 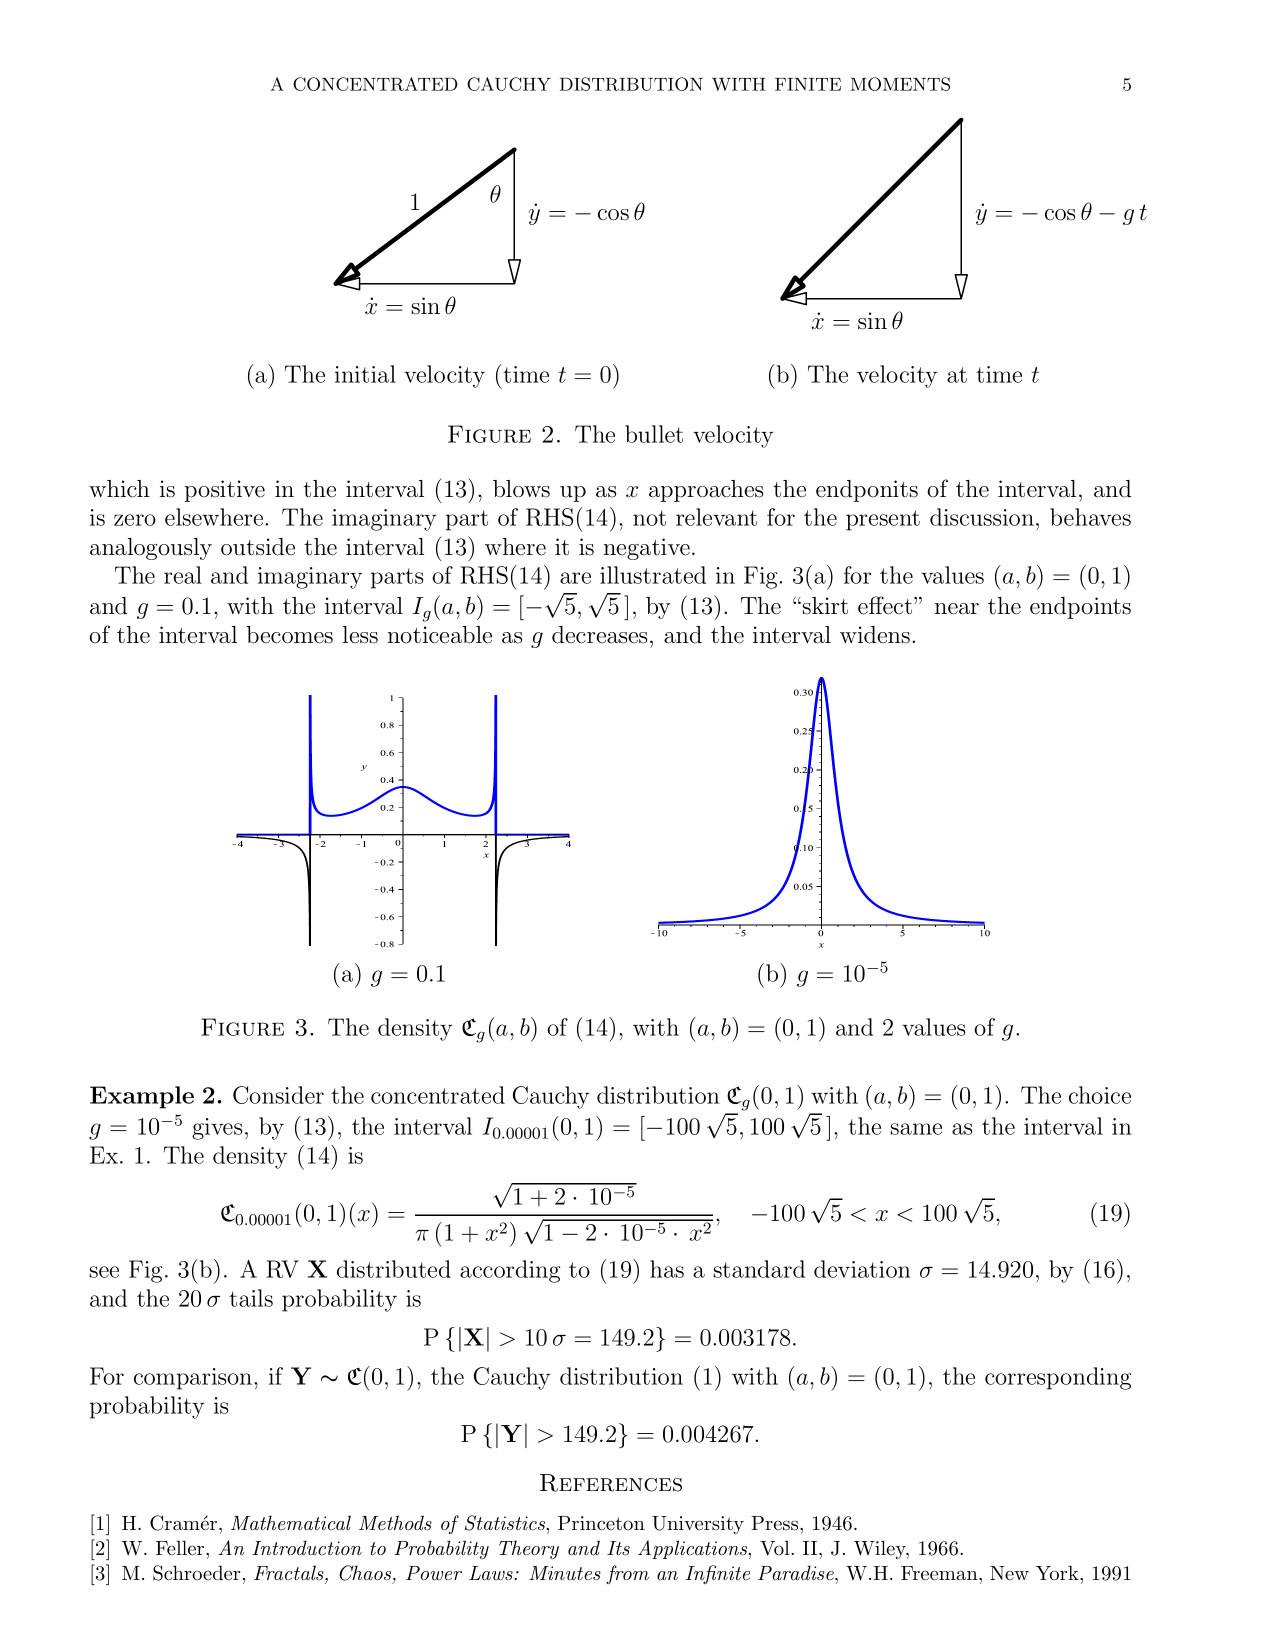 I want to click on real, so click(x=183, y=575).
